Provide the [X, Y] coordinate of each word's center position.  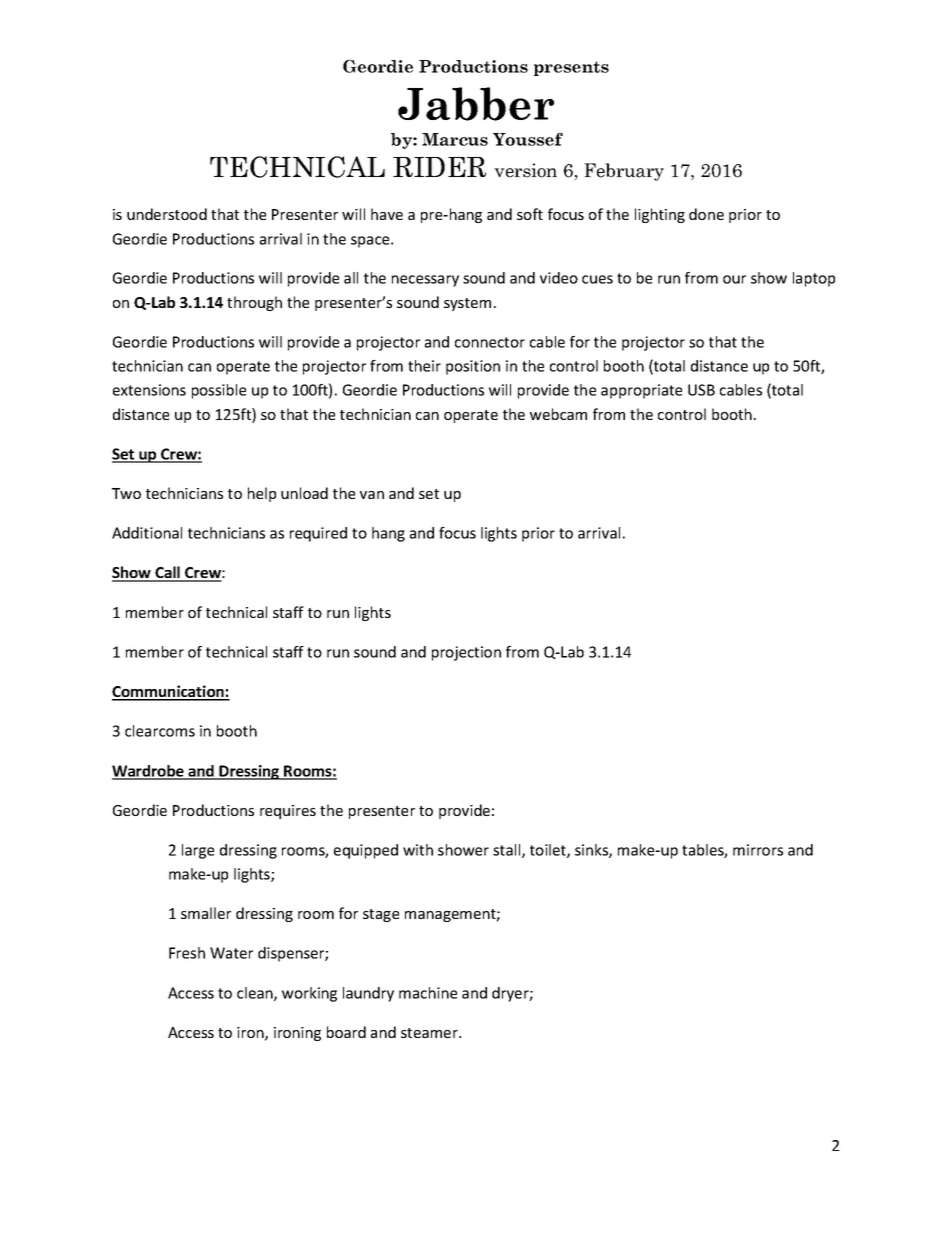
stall [508, 851]
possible [219, 391]
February [624, 172]
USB [701, 390]
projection [466, 653]
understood [167, 214]
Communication [169, 692]
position [473, 367]
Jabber [476, 104]
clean [256, 994]
